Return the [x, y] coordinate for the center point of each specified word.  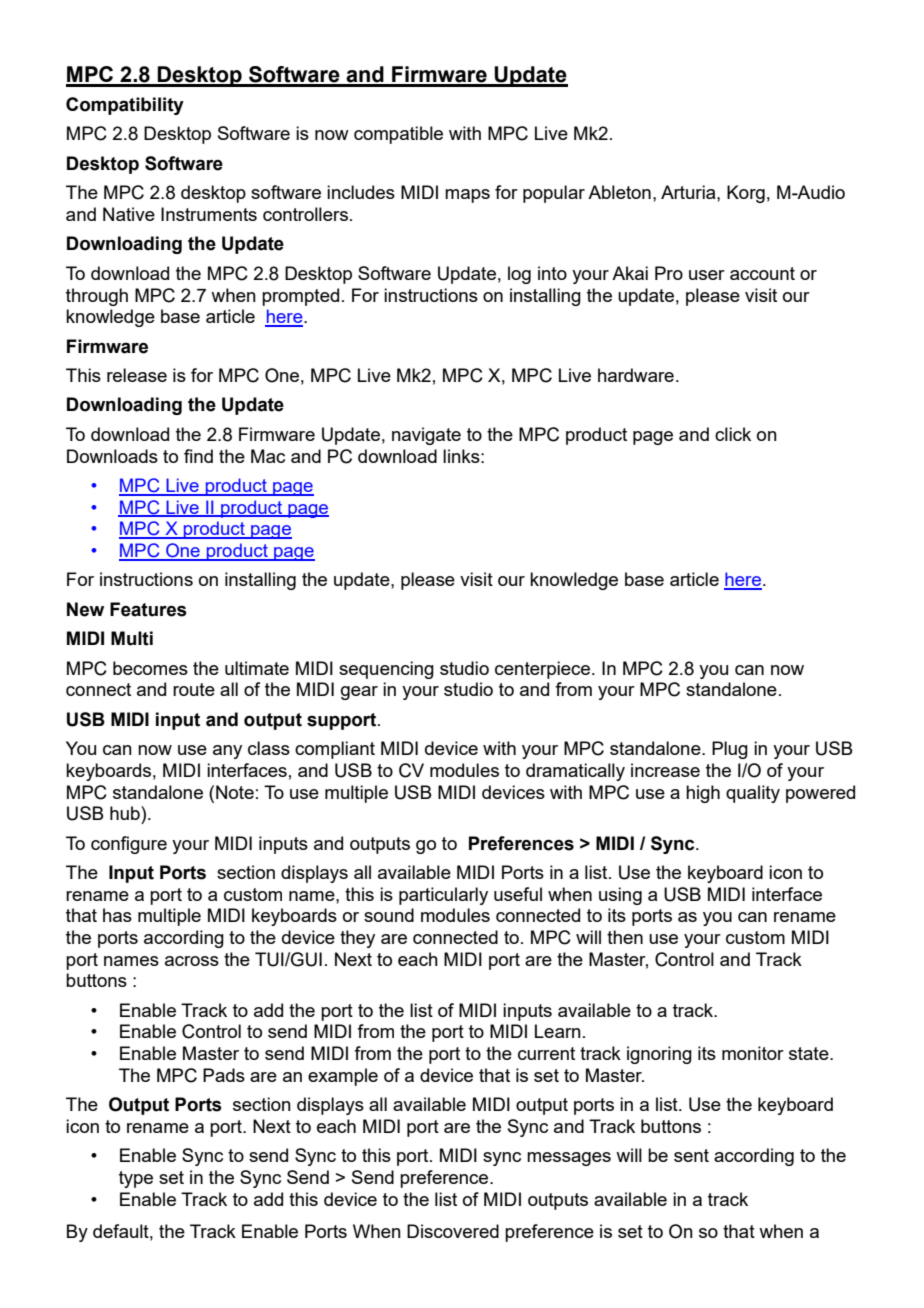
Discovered [453, 1231]
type [136, 1179]
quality [753, 794]
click [733, 434]
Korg [746, 194]
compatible [398, 135]
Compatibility [125, 106]
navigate [426, 436]
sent [691, 1155]
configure [129, 845]
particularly [443, 896]
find [198, 456]
